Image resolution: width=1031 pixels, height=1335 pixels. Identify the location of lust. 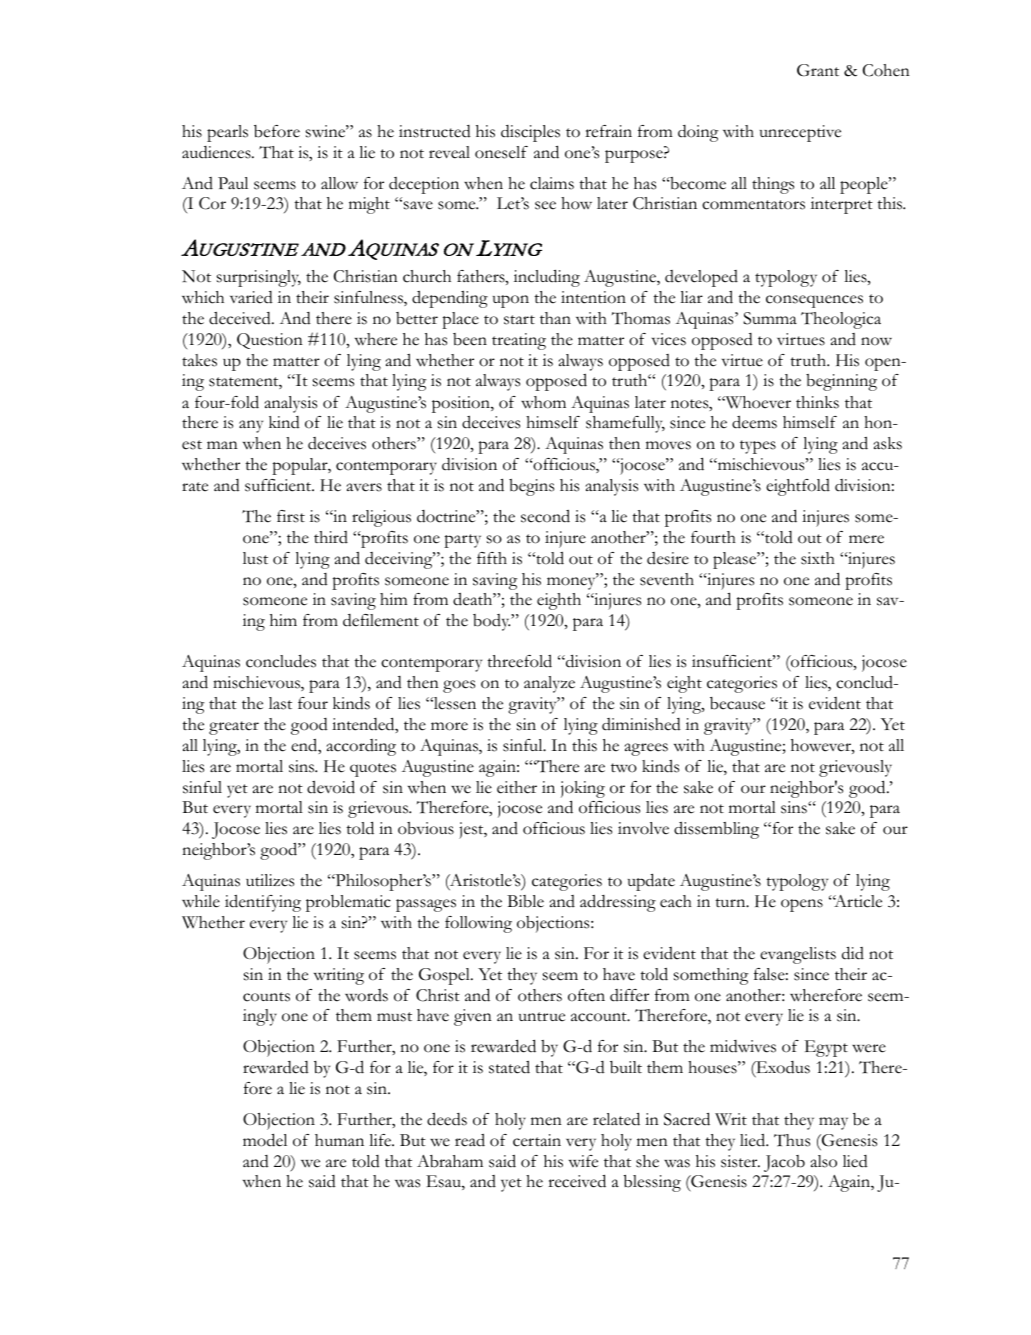
(255, 558).
